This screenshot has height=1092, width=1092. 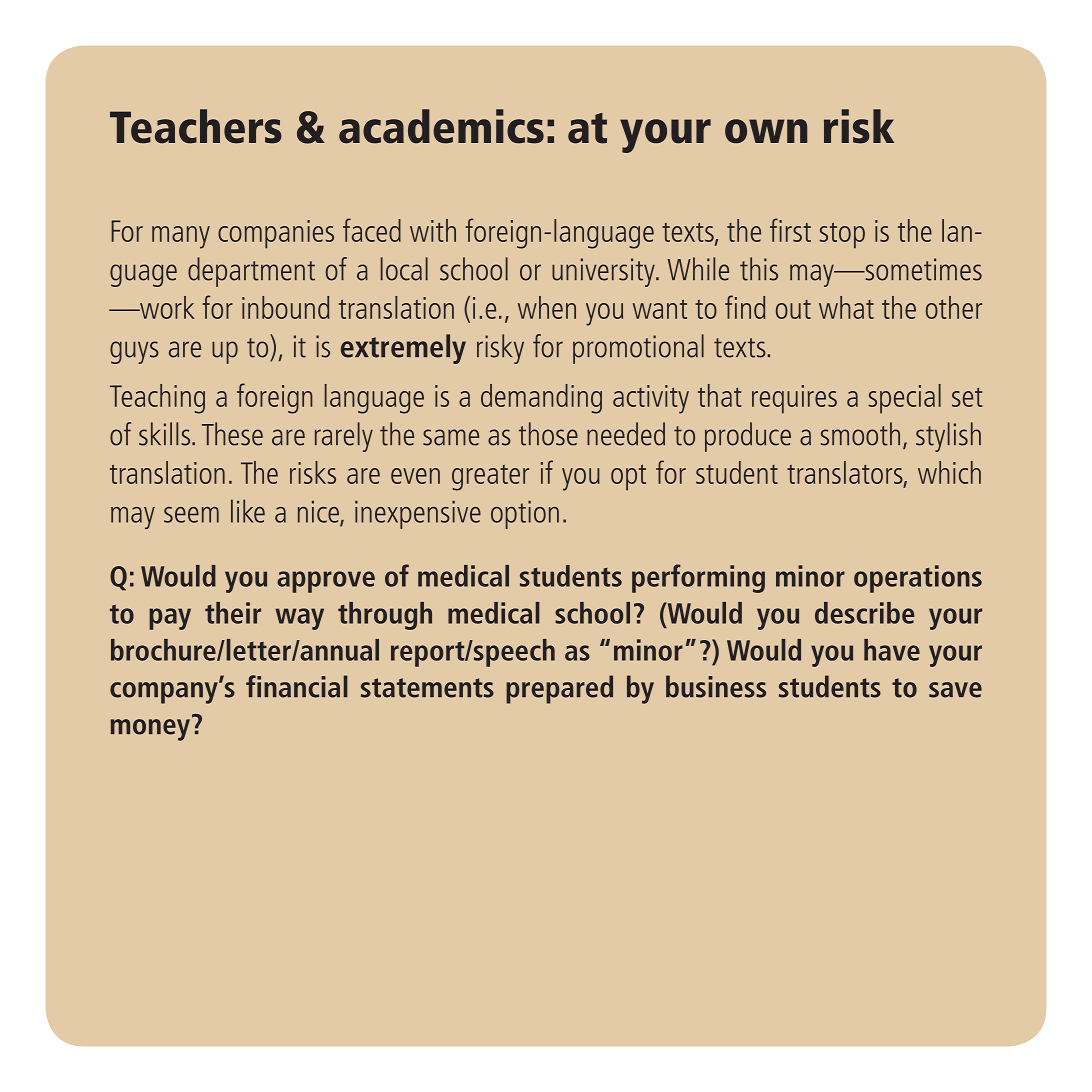 I want to click on academics, so click(x=441, y=126).
